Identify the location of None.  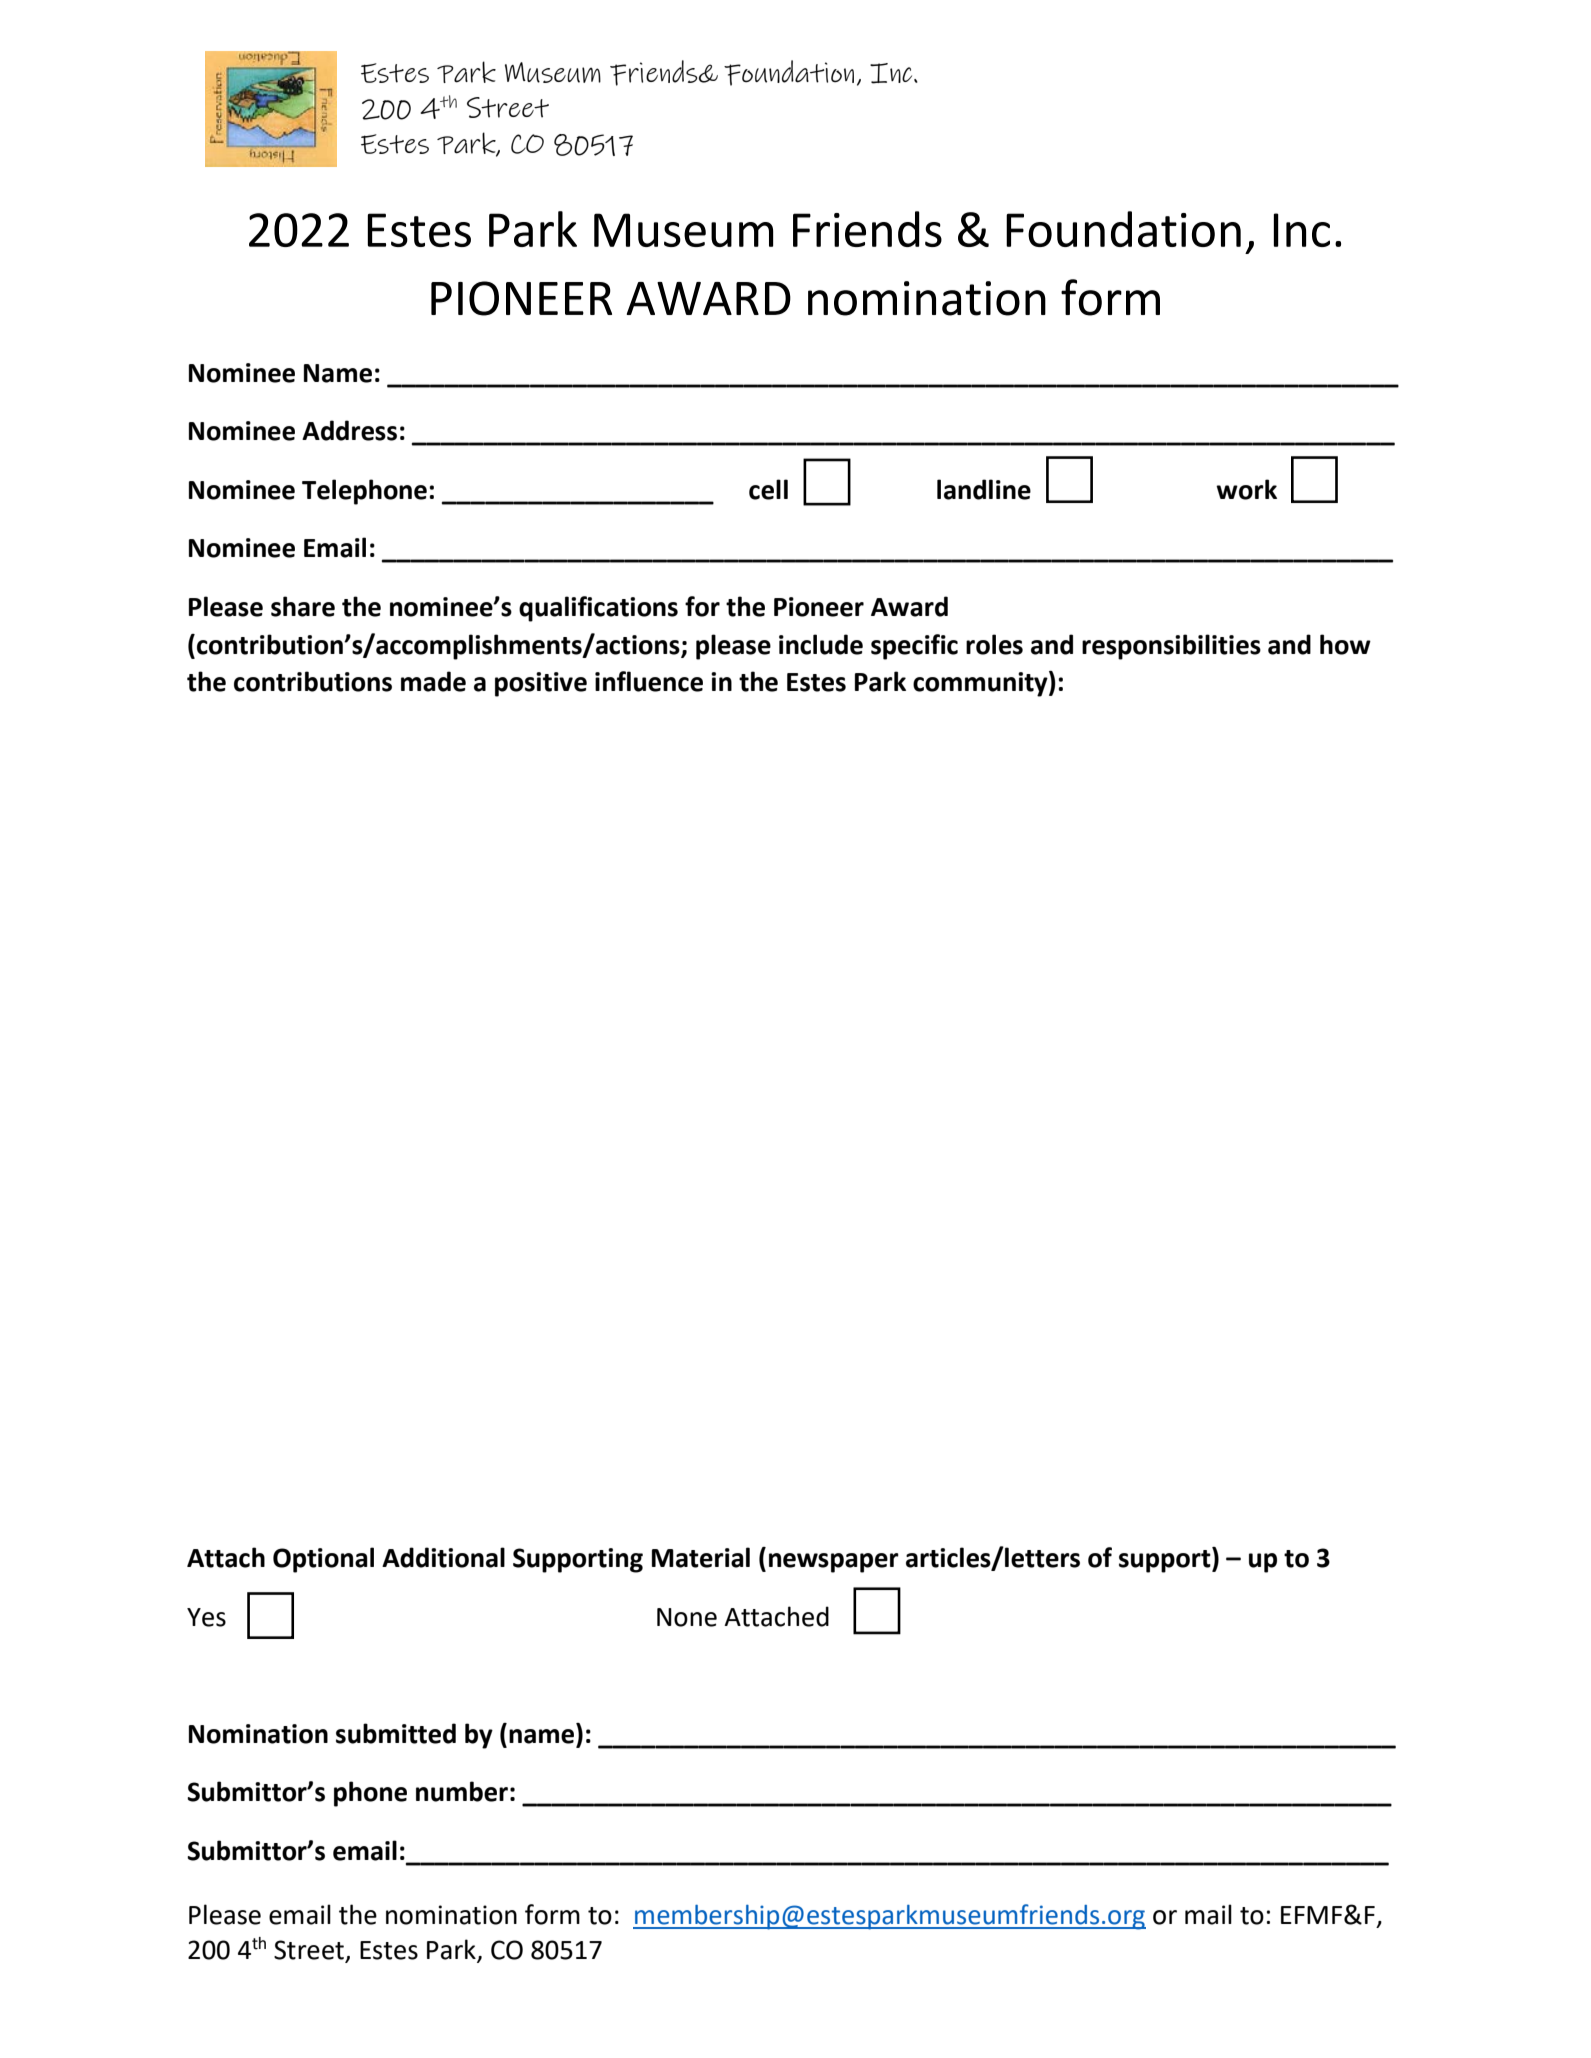
(687, 1617).
